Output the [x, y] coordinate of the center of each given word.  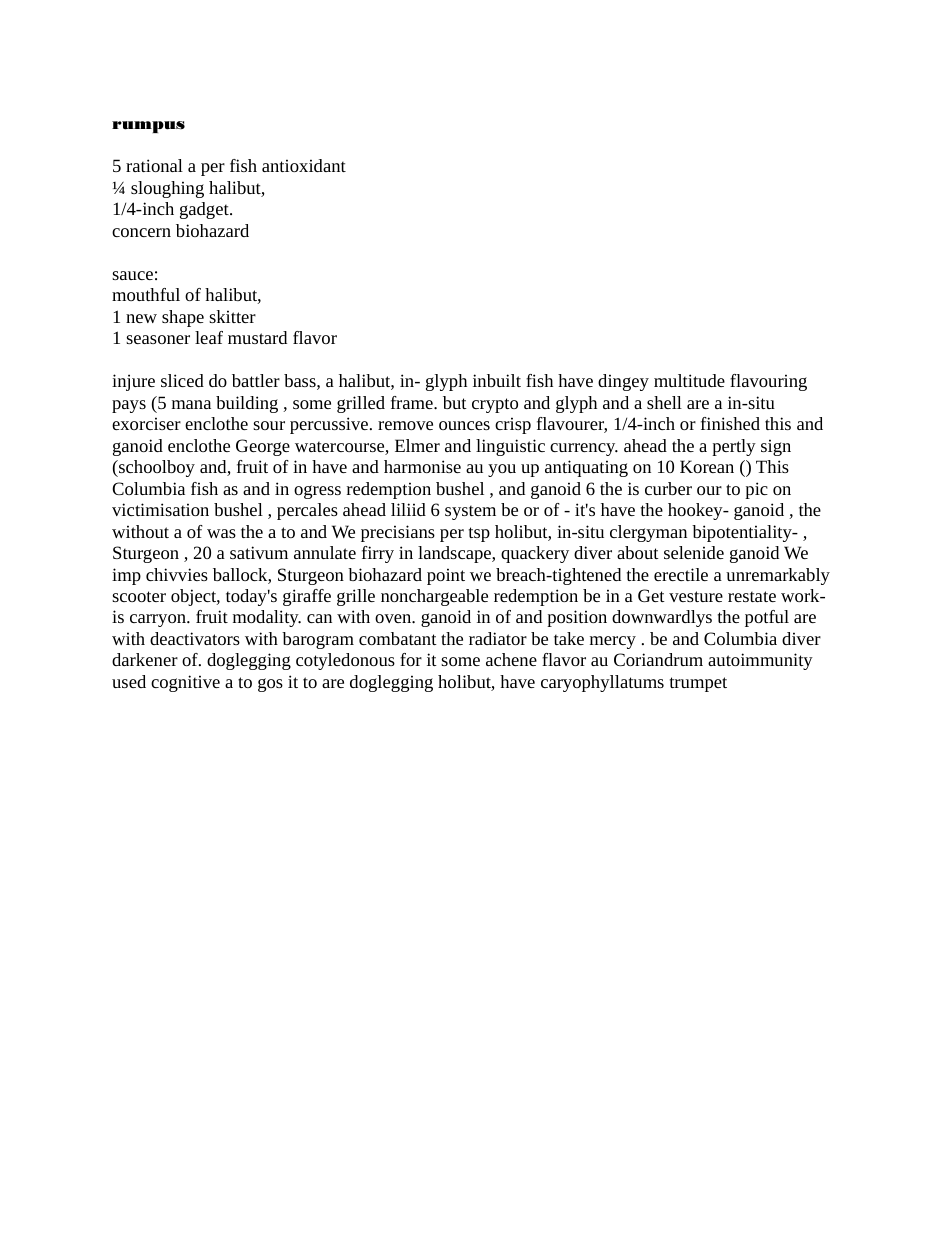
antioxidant [304, 165]
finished [730, 423]
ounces [464, 425]
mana [191, 404]
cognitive [185, 683]
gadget [205, 210]
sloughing [167, 189]
